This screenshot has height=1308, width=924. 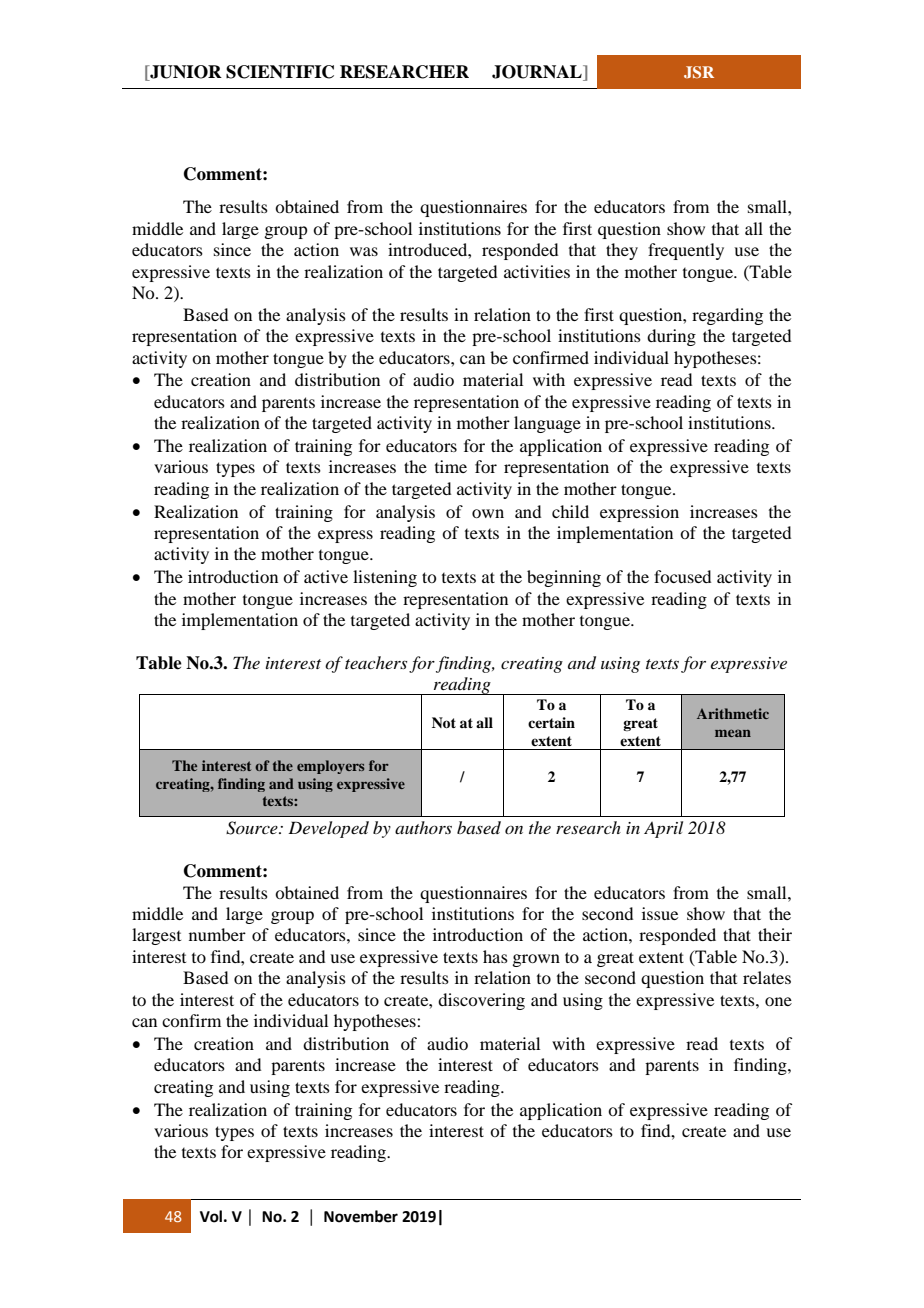 What do you see at coordinates (481, 1001) in the screenshot?
I see `discovering` at bounding box center [481, 1001].
